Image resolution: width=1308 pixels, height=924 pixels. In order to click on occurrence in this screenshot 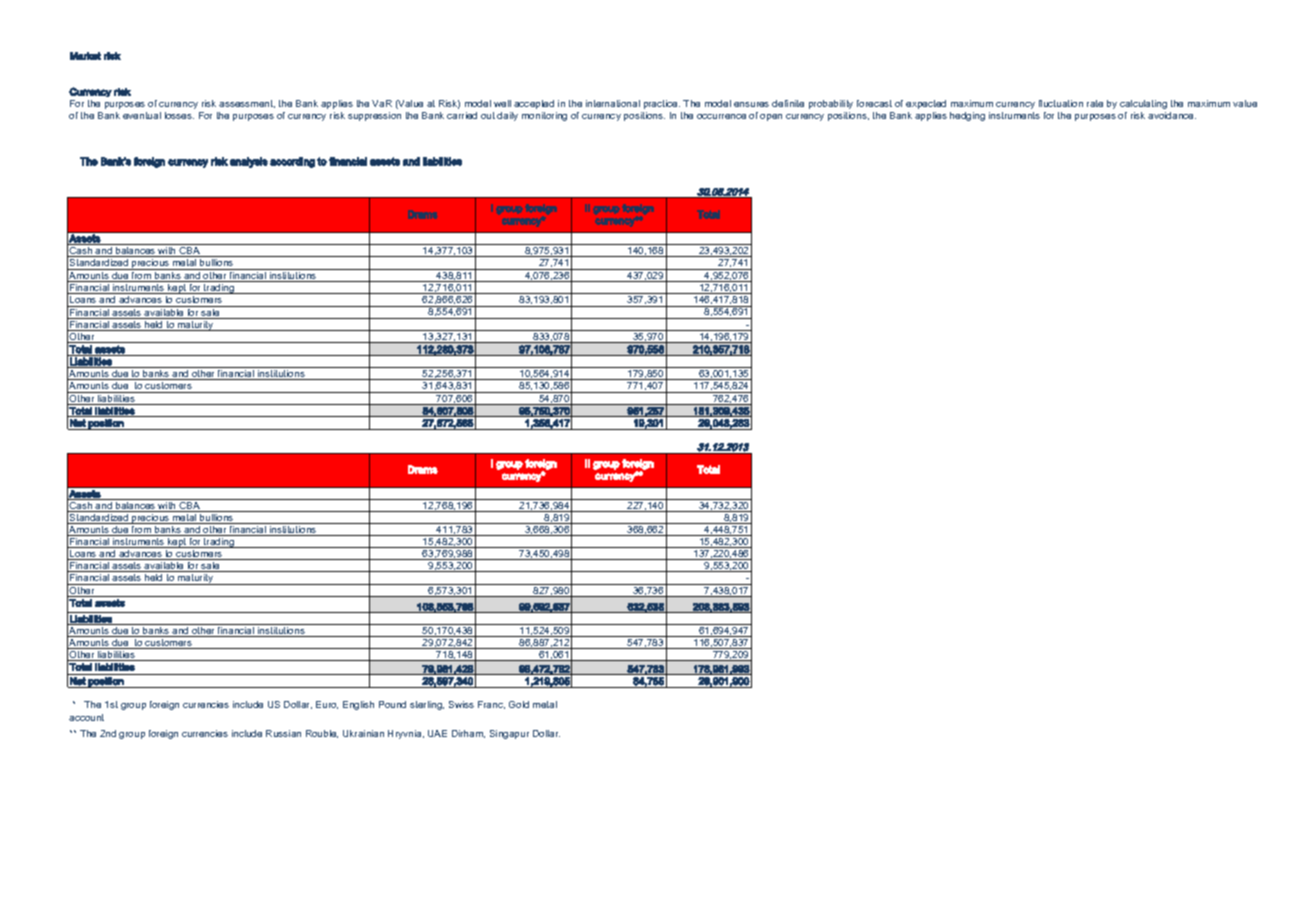, I will do `click(721, 116)`.
